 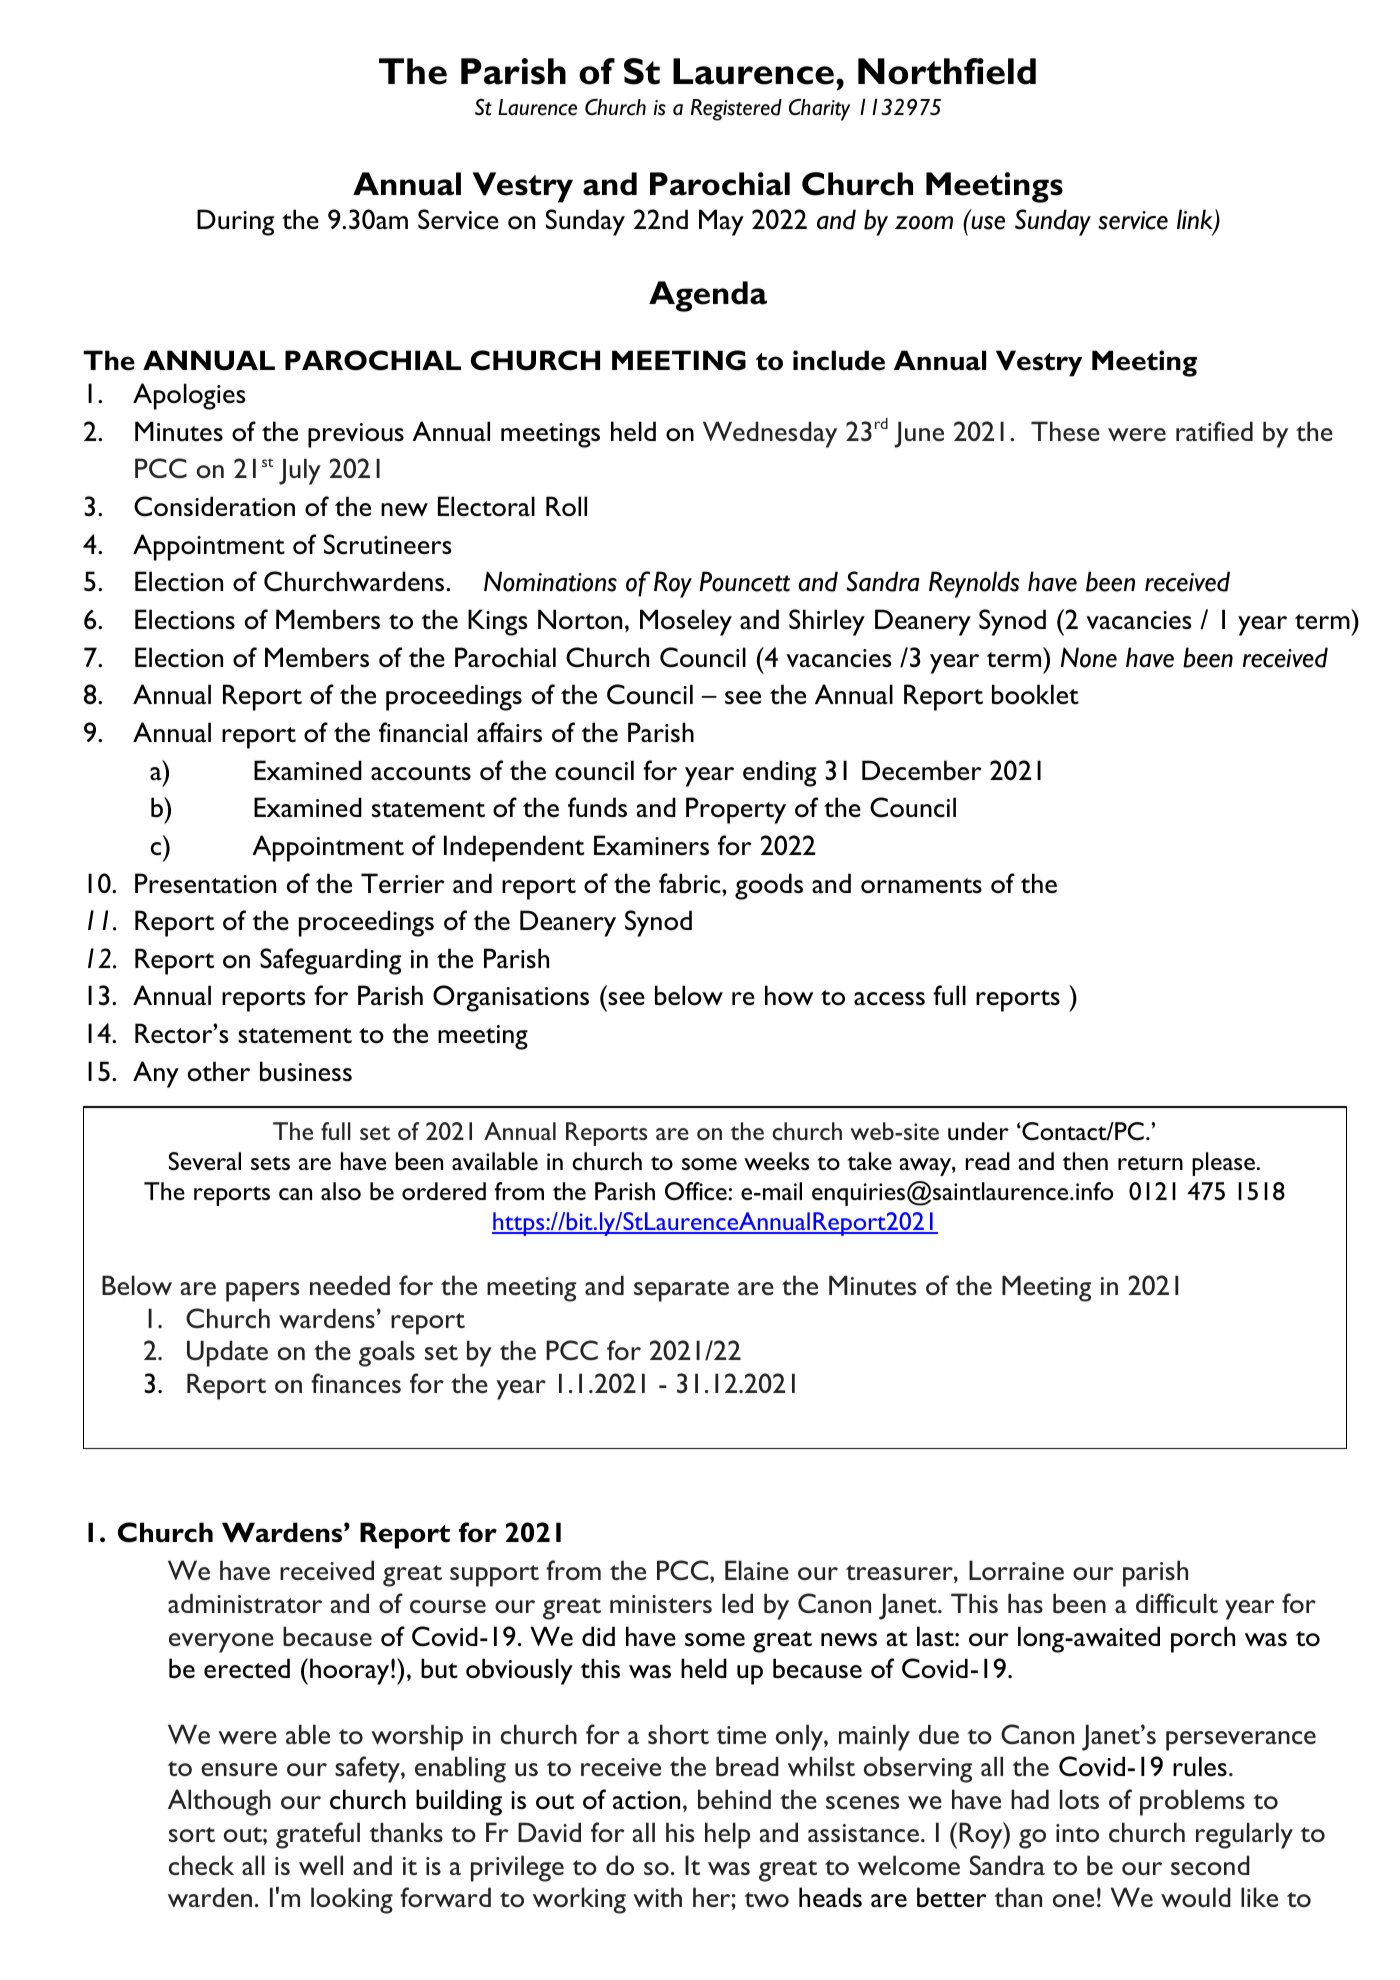 What do you see at coordinates (1150, 1163) in the page?
I see `return` at bounding box center [1150, 1163].
